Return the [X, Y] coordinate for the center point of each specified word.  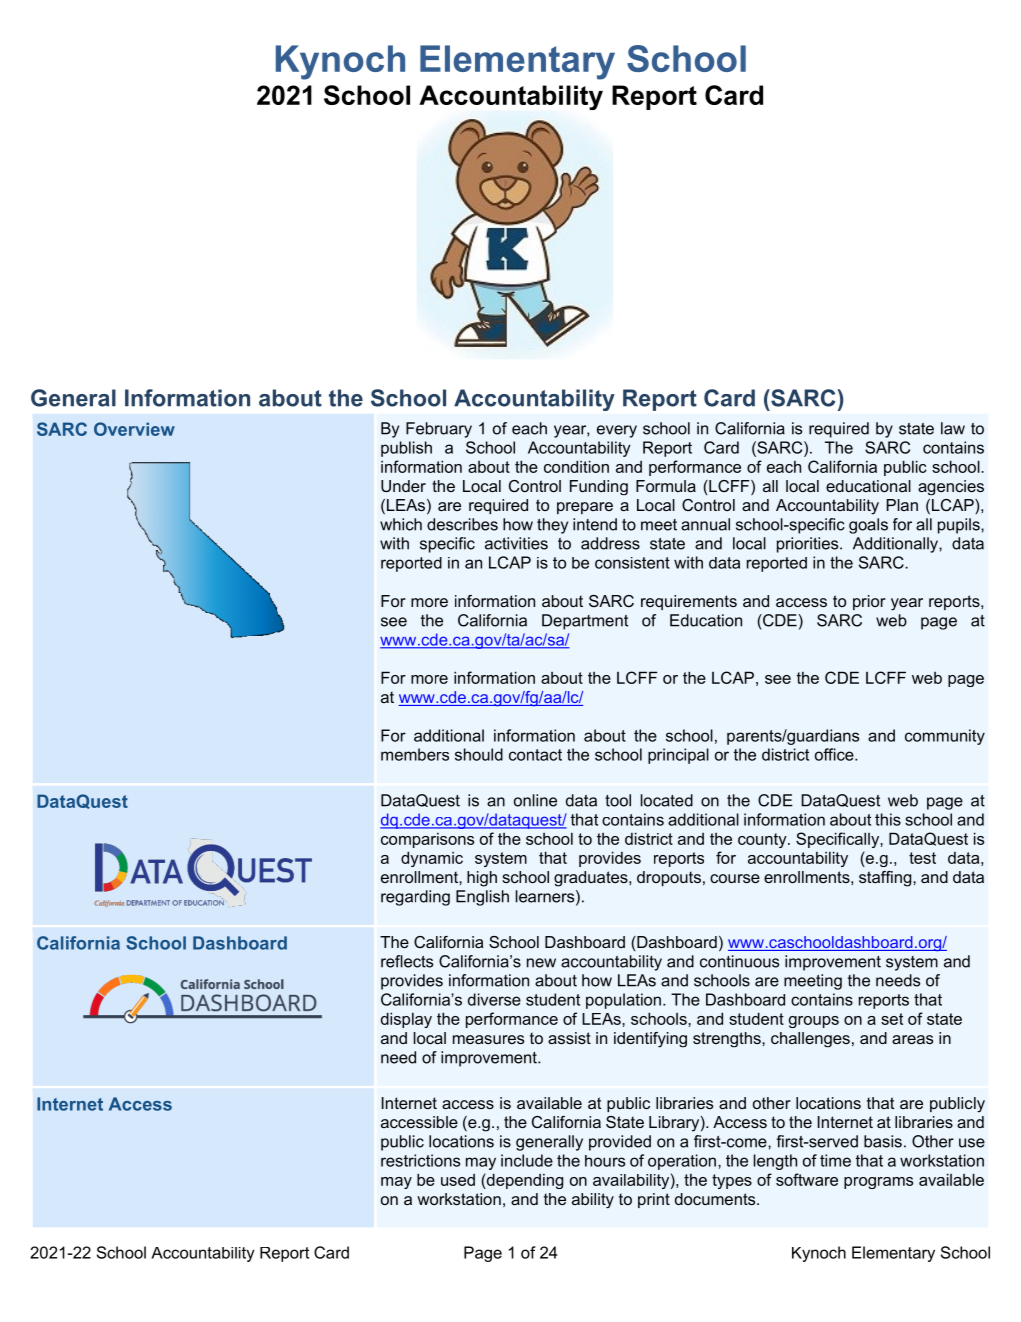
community [945, 737]
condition [576, 466]
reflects [407, 961]
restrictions [420, 1160]
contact [535, 755]
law [953, 428]
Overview [134, 429]
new [541, 963]
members [415, 754]
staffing [886, 879]
